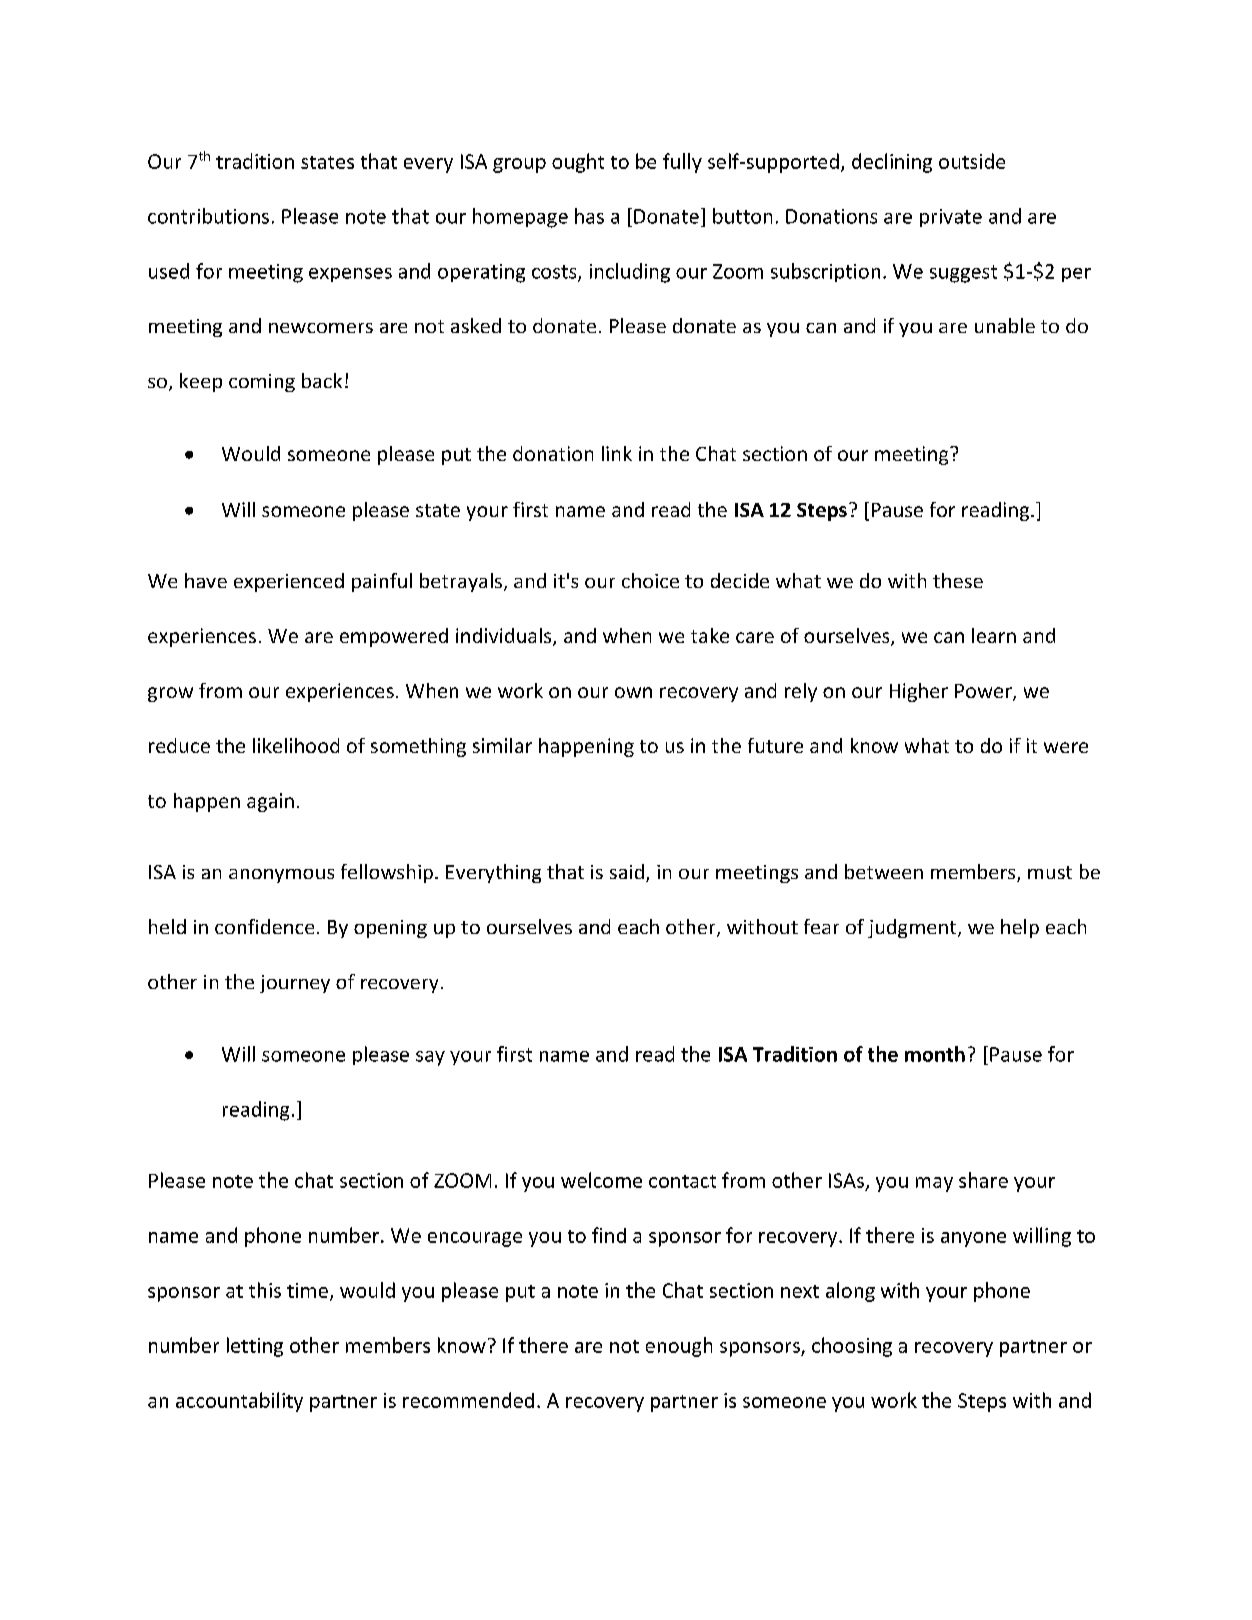 The image size is (1252, 1620). What do you see at coordinates (951, 218) in the page?
I see `private` at bounding box center [951, 218].
